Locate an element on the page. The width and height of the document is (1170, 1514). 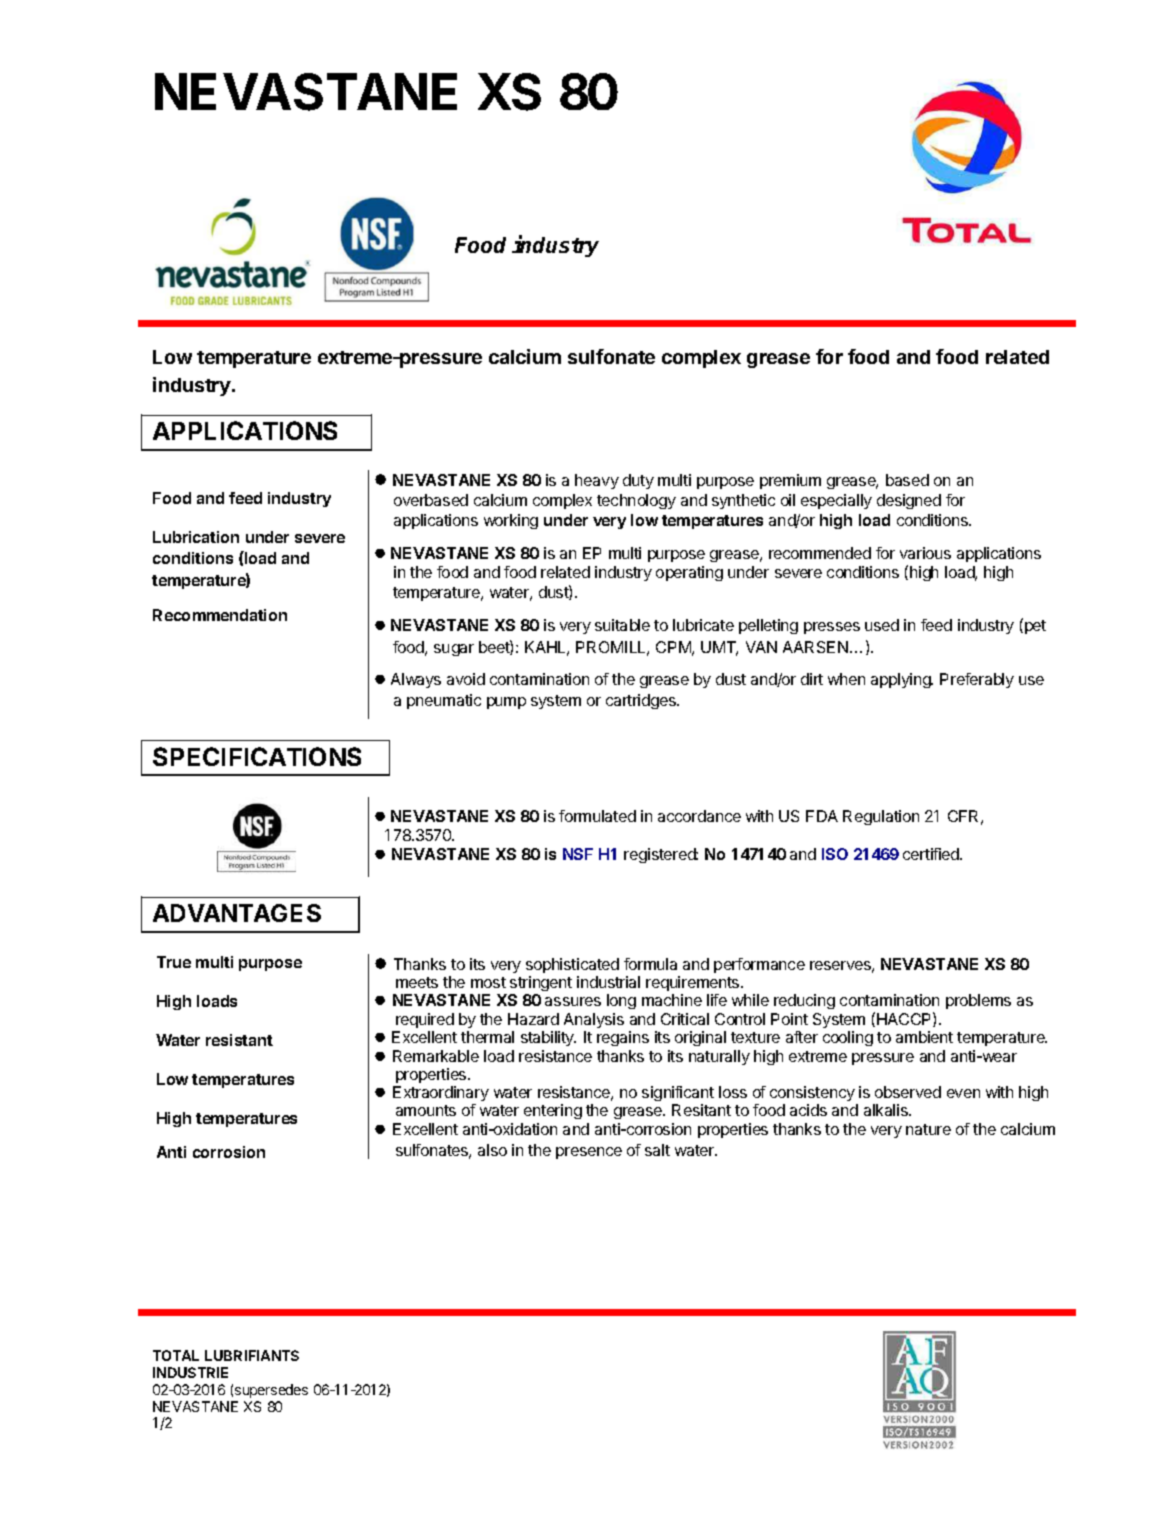
applying is located at coordinates (902, 680).
